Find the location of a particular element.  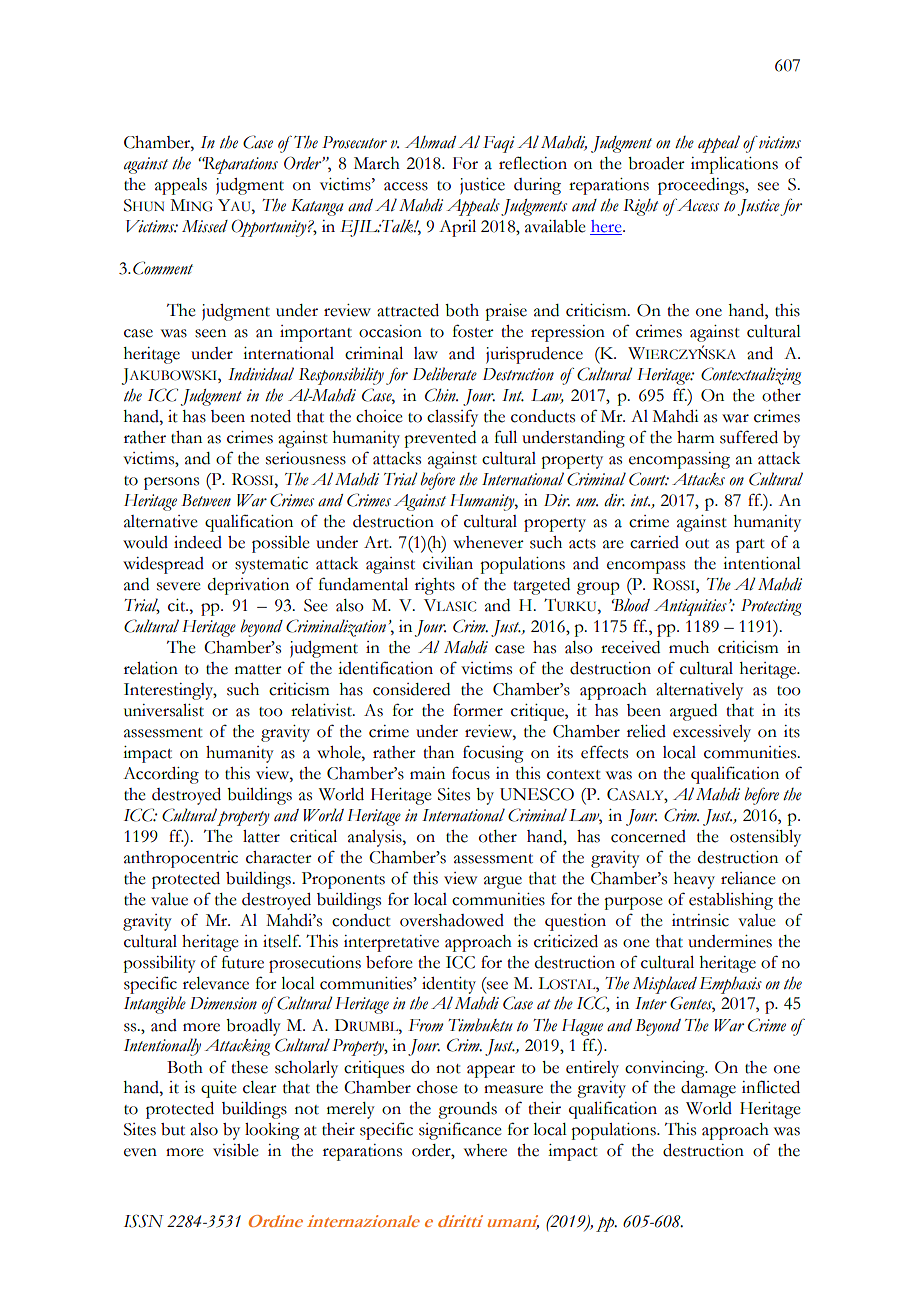

Missed is located at coordinates (205, 226).
